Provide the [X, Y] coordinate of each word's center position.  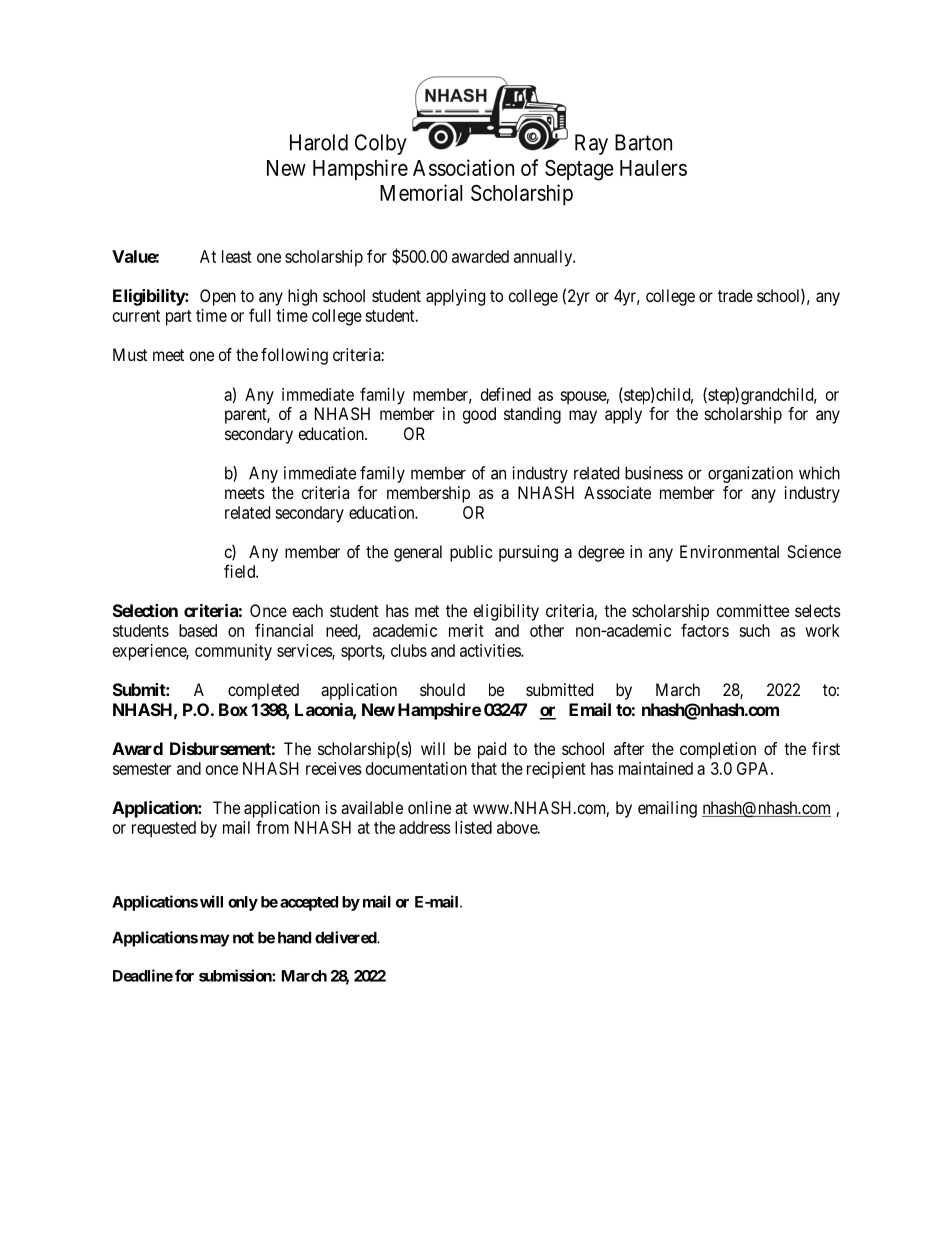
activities [491, 650]
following [294, 356]
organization [750, 474]
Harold [319, 142]
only [243, 903]
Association [463, 167]
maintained [656, 768]
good [479, 415]
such [754, 630]
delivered [346, 937]
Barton [643, 142]
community [233, 652]
